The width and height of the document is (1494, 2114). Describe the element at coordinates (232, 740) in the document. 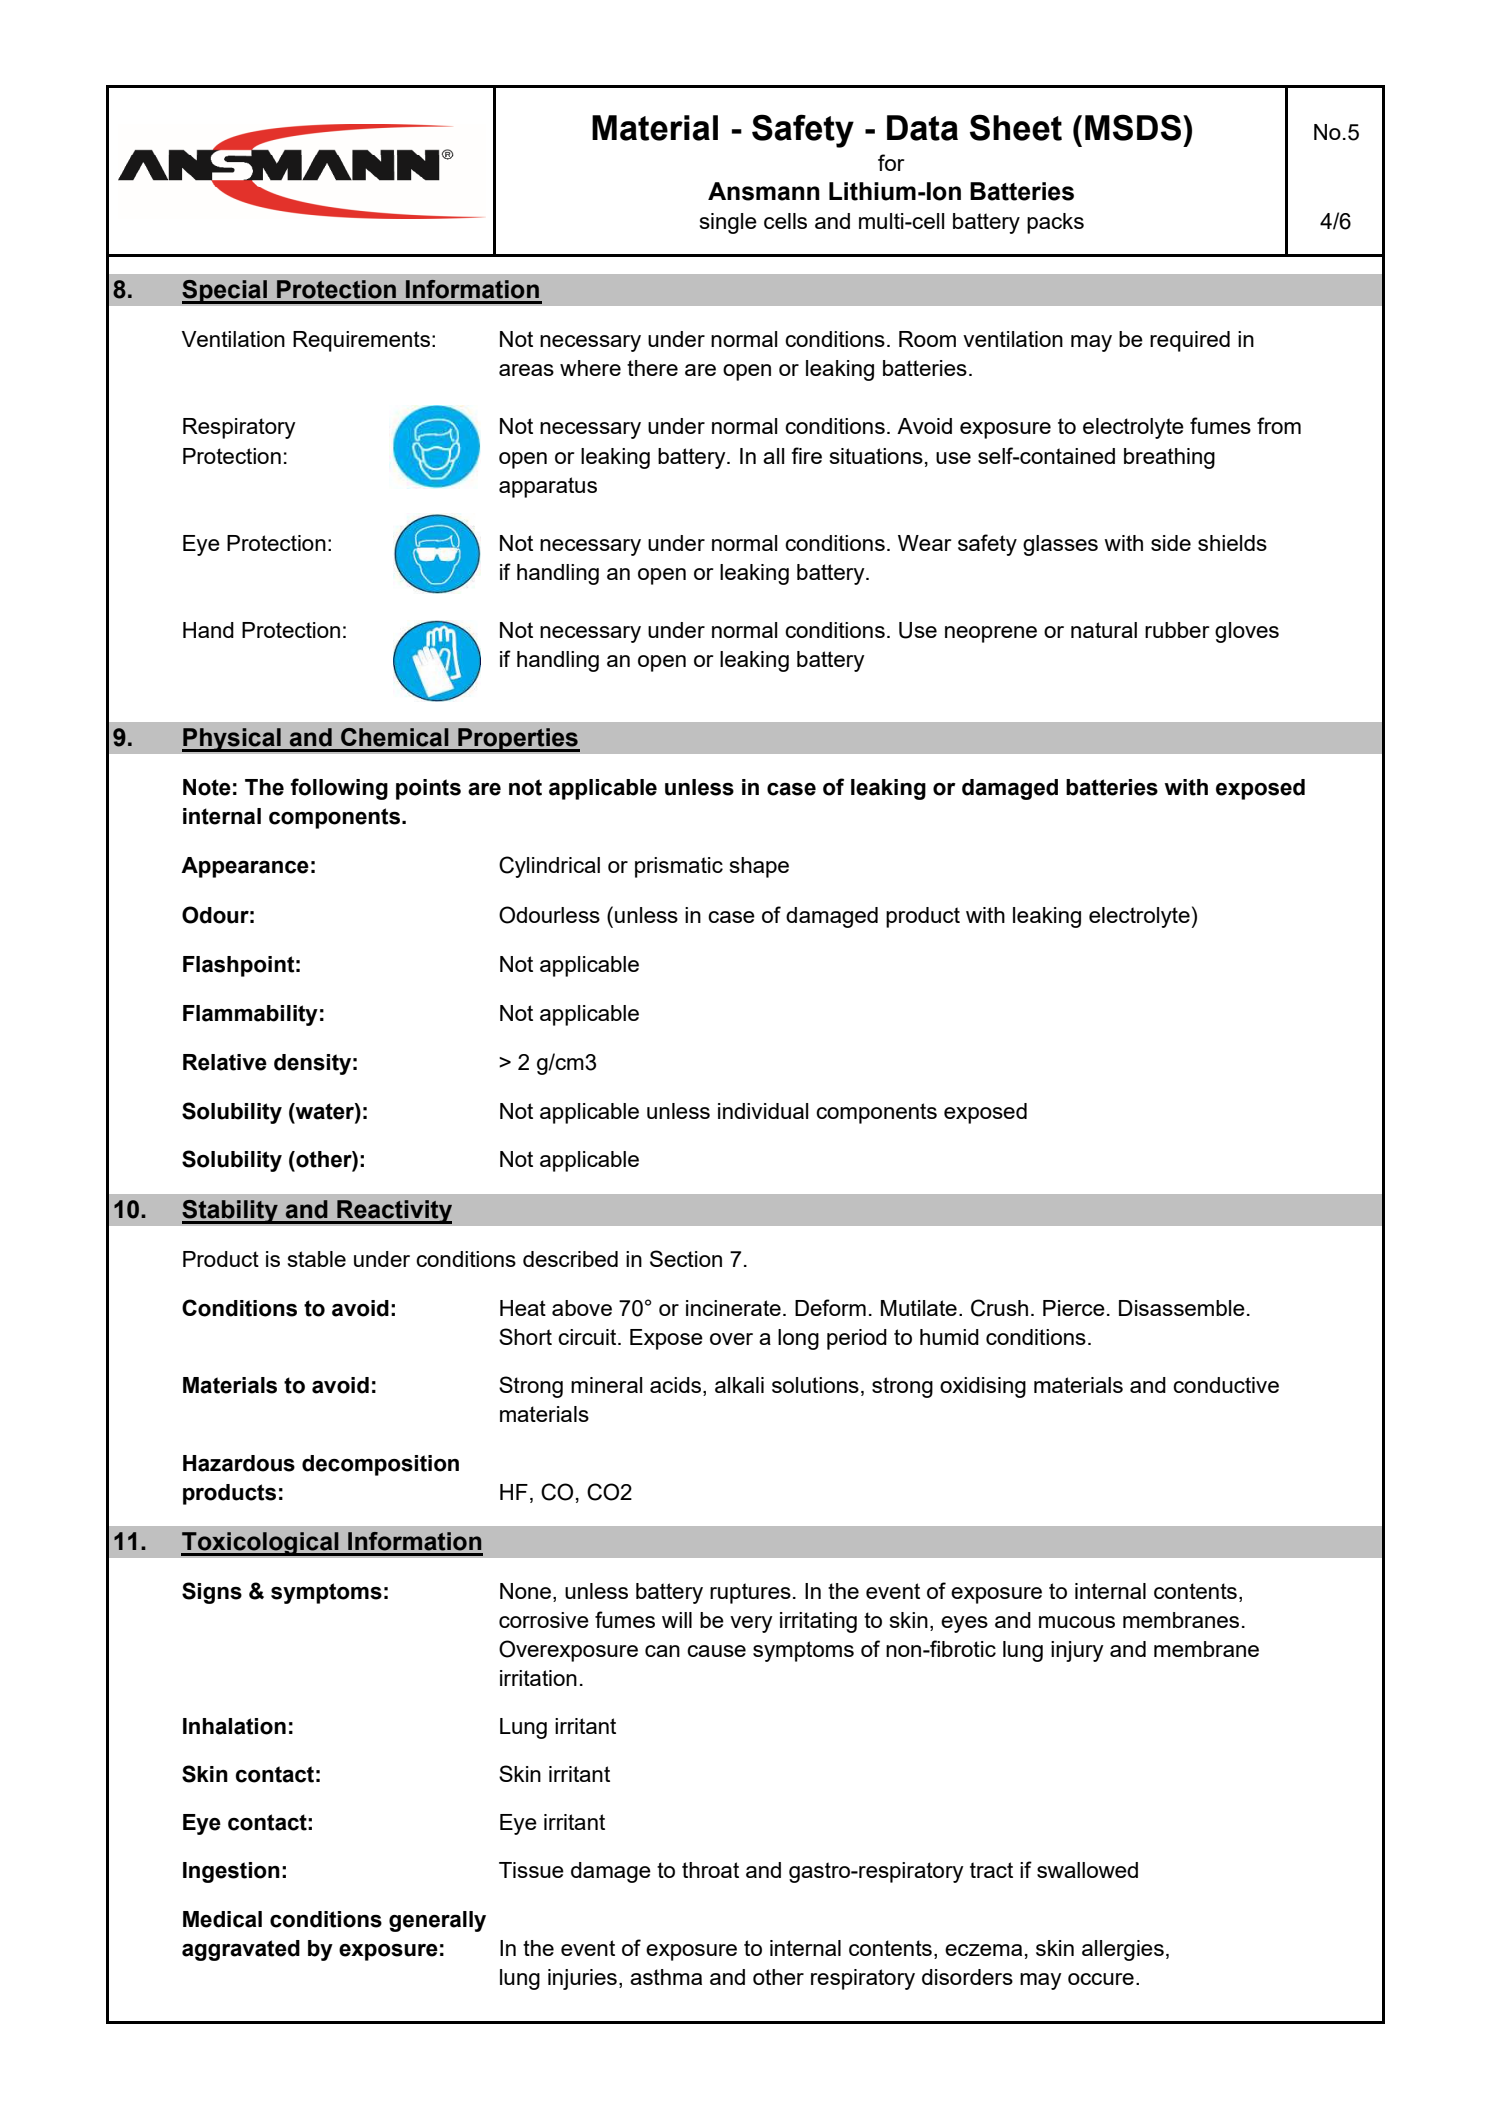

I see `Physical` at that location.
